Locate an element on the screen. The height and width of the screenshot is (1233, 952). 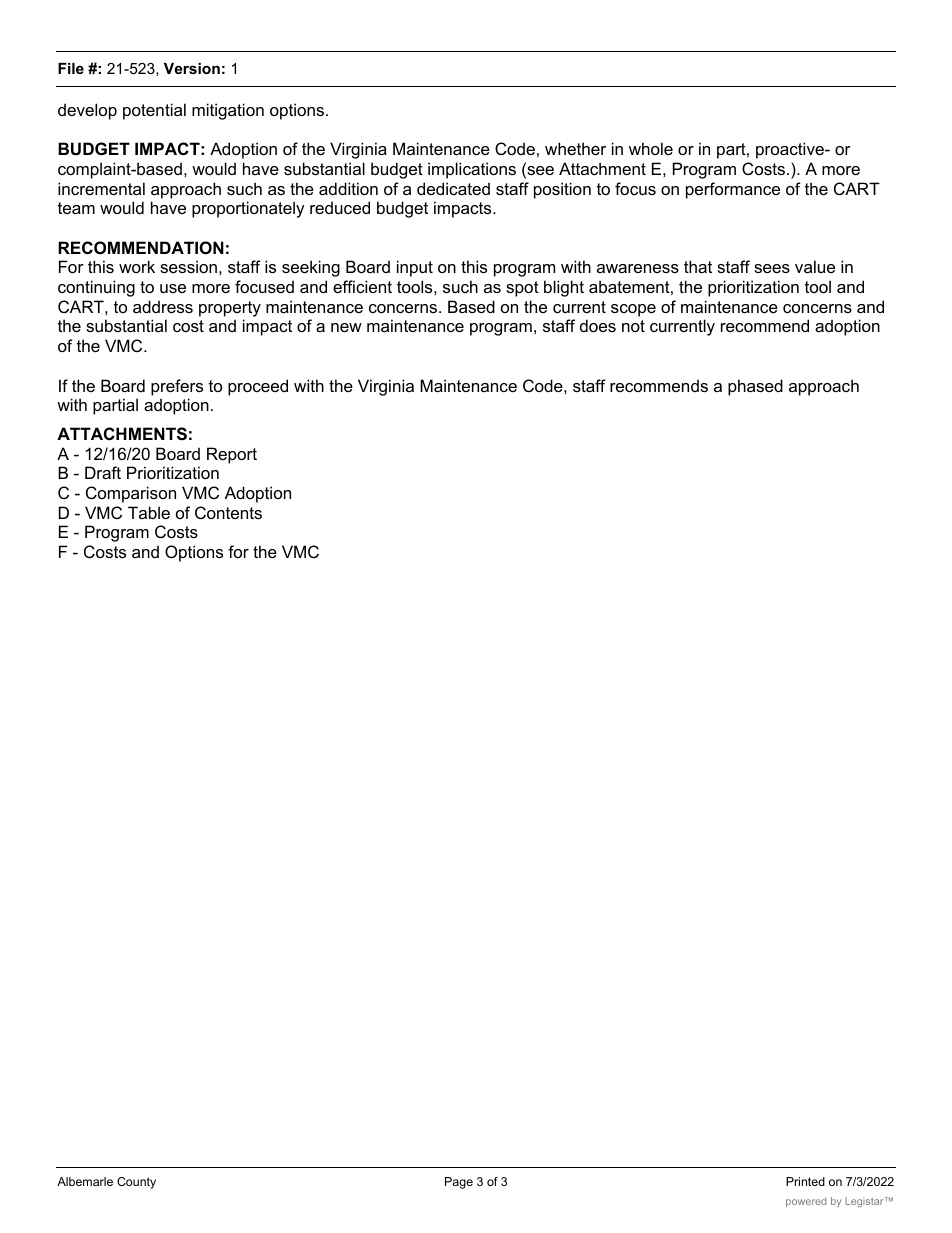
new is located at coordinates (346, 327).
